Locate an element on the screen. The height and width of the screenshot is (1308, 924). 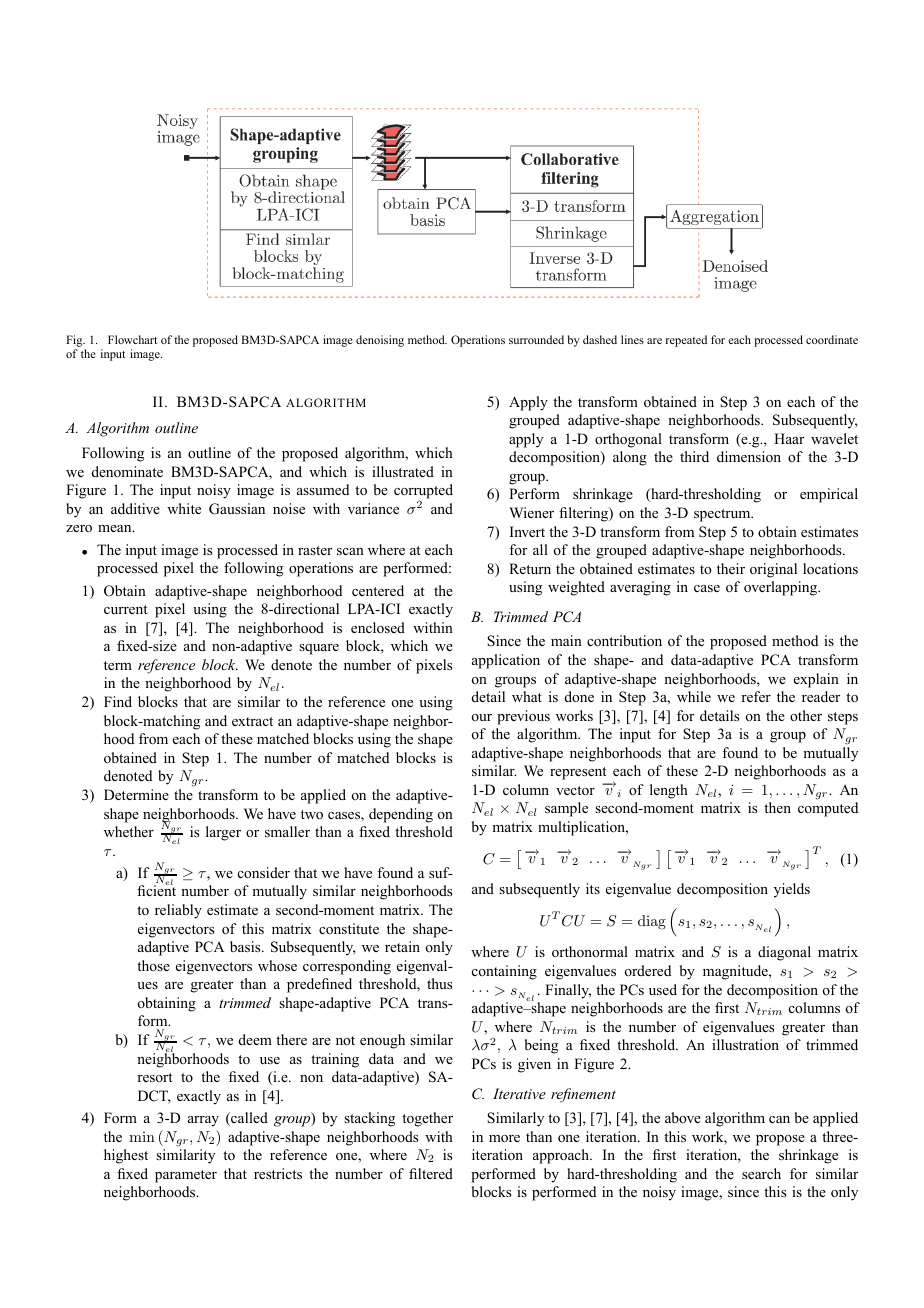
highest is located at coordinates (126, 1156).
